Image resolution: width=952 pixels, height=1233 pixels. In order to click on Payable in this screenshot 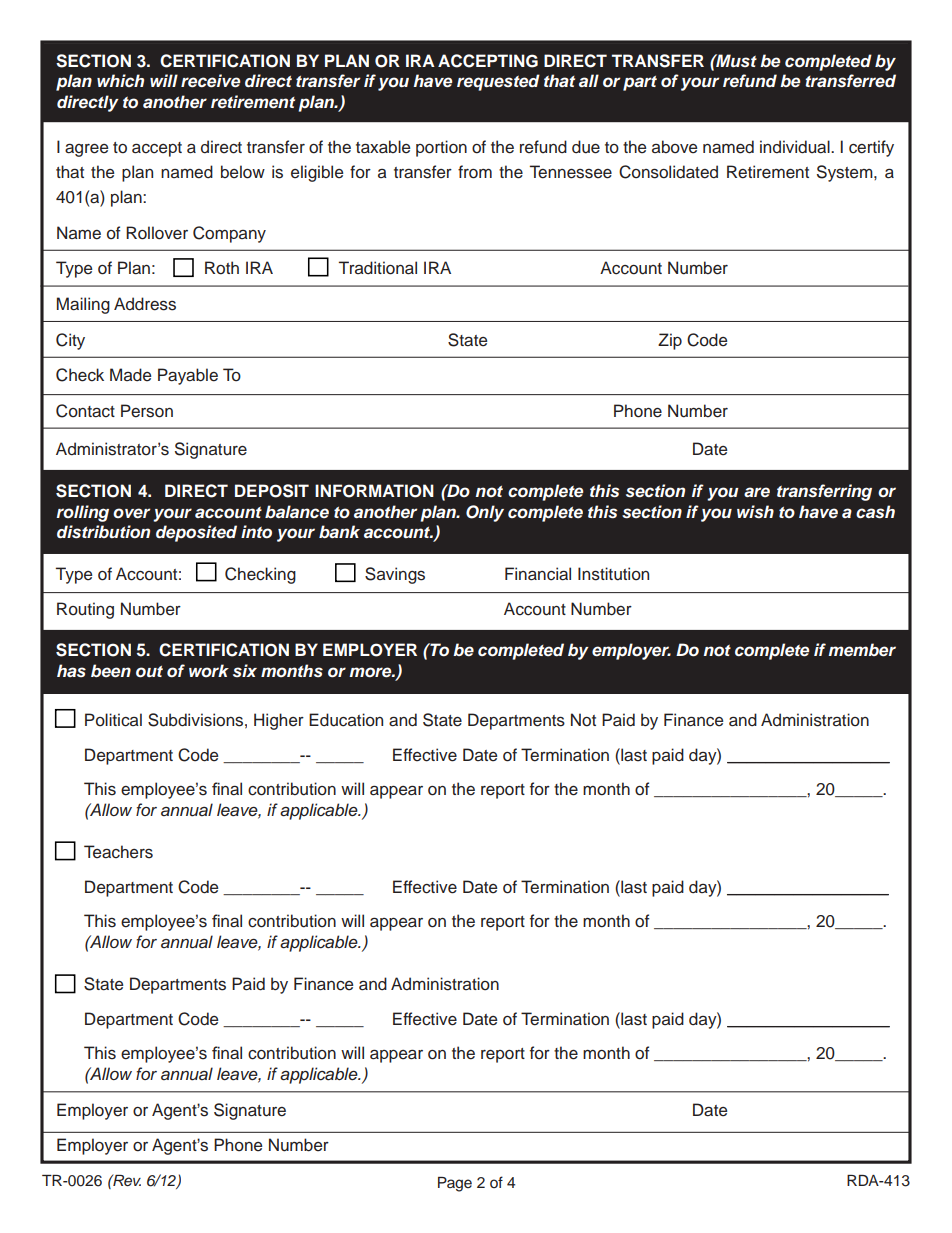, I will do `click(188, 376)`.
